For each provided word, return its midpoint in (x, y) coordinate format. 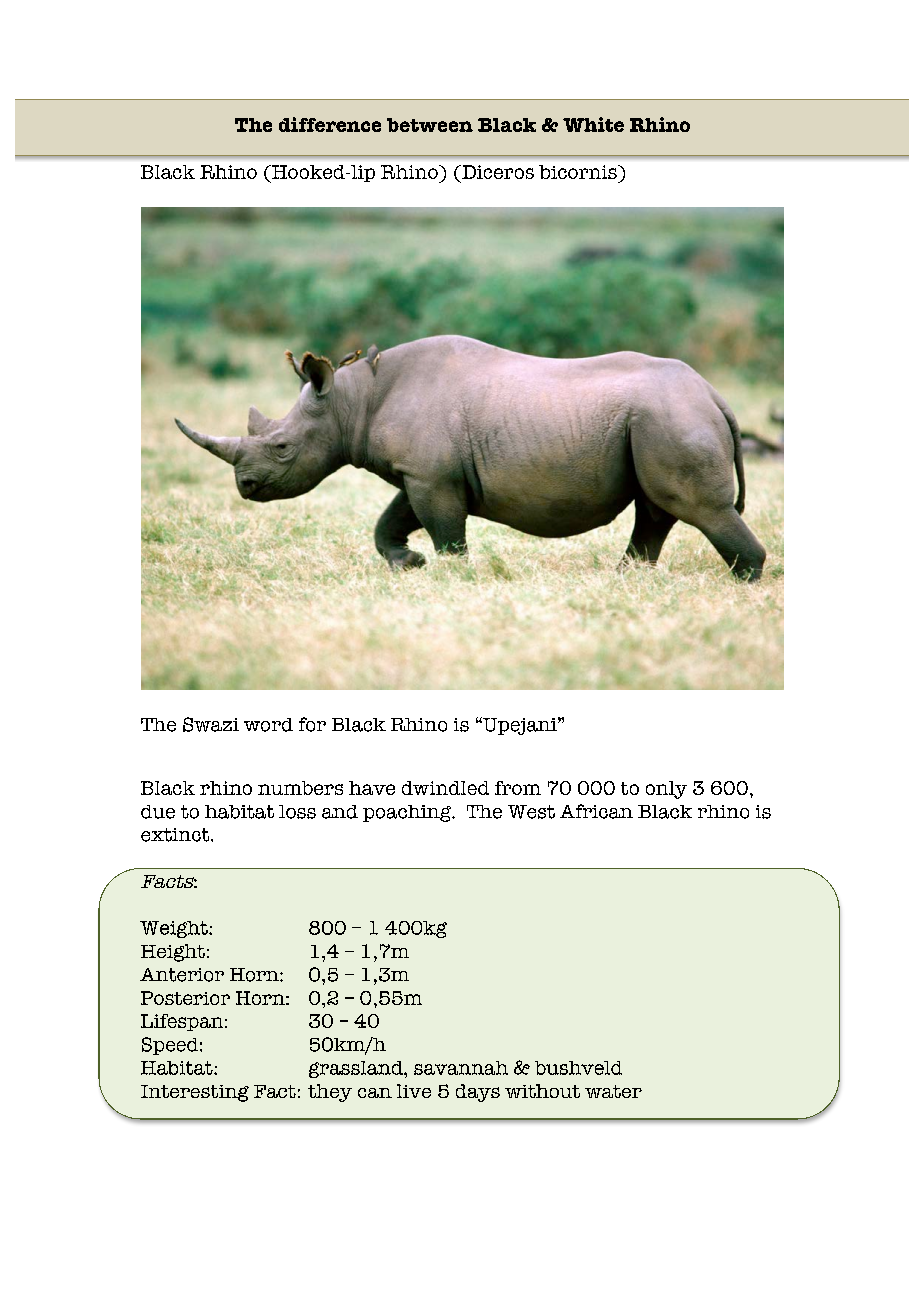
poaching (408, 813)
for (312, 724)
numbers (300, 788)
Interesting (195, 1093)
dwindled (445, 788)
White (593, 124)
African (596, 811)
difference (330, 124)
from (518, 788)
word (268, 725)
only (666, 790)
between (430, 125)
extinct (176, 835)
